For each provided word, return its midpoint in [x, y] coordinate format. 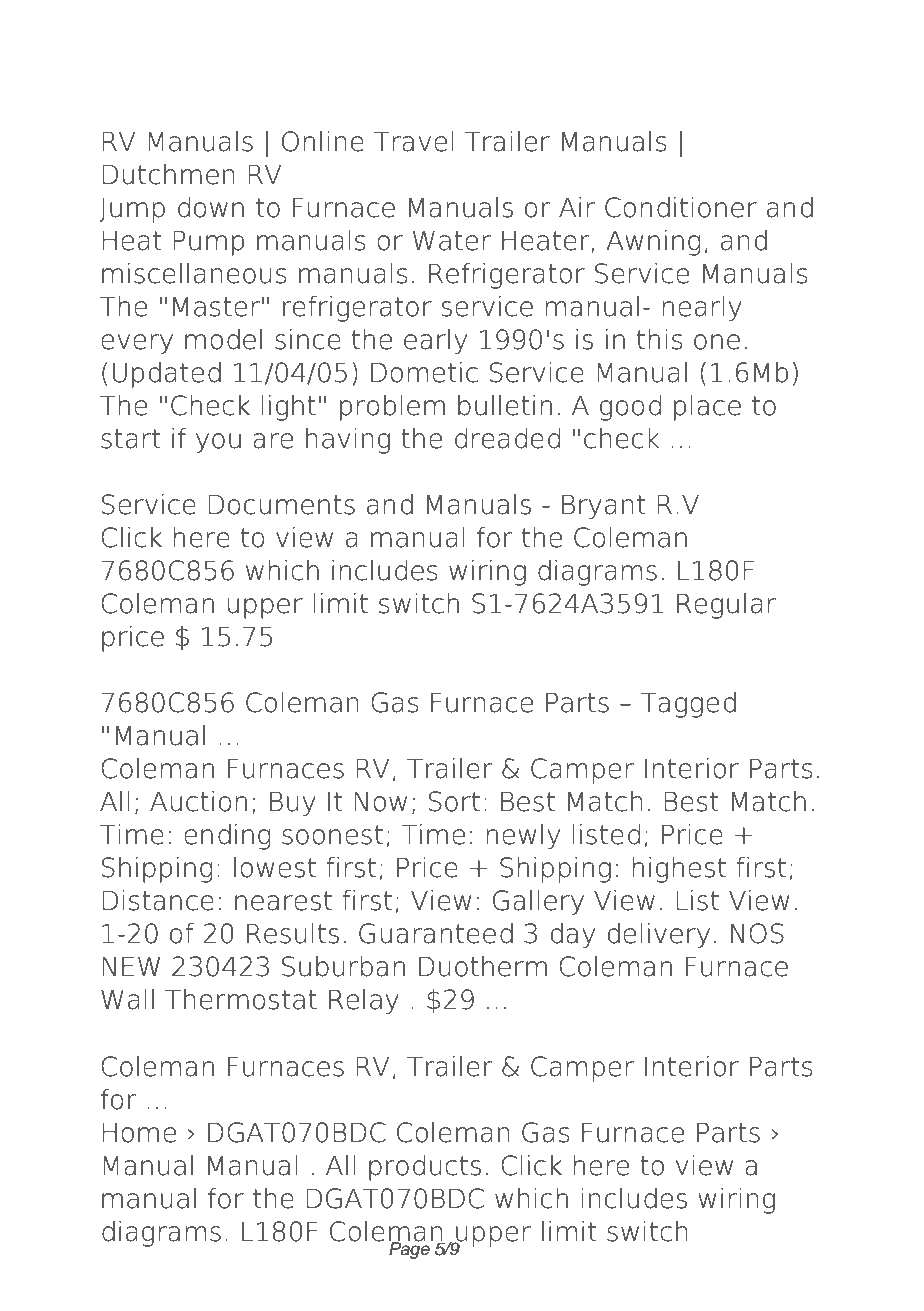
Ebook [327, 53]
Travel [414, 141]
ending [227, 837]
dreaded [507, 438]
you [218, 443]
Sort [454, 801]
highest [679, 870]
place [707, 408]
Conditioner [681, 207]
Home [139, 1132]
